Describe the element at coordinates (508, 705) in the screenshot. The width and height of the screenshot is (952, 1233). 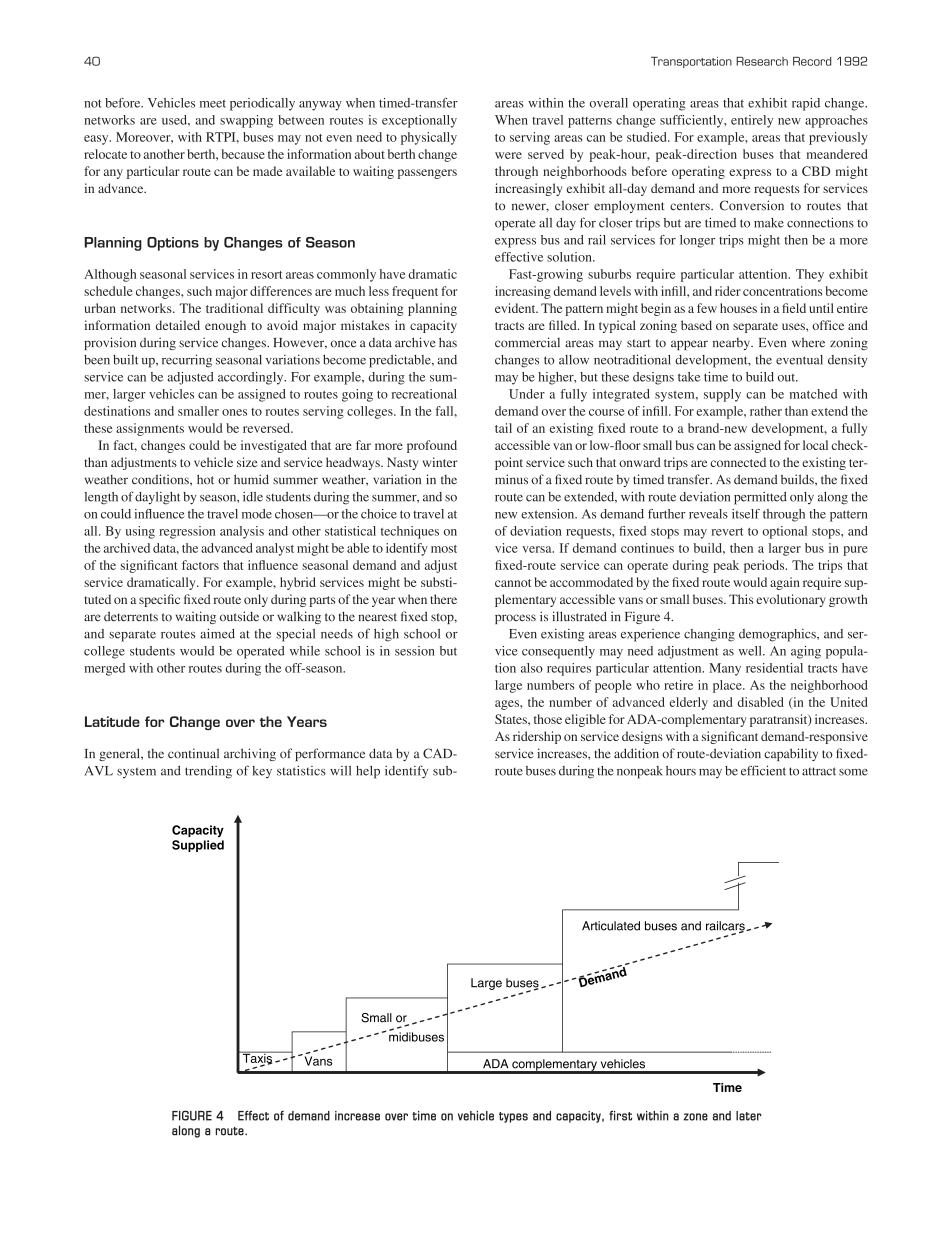
I see `ages` at that location.
